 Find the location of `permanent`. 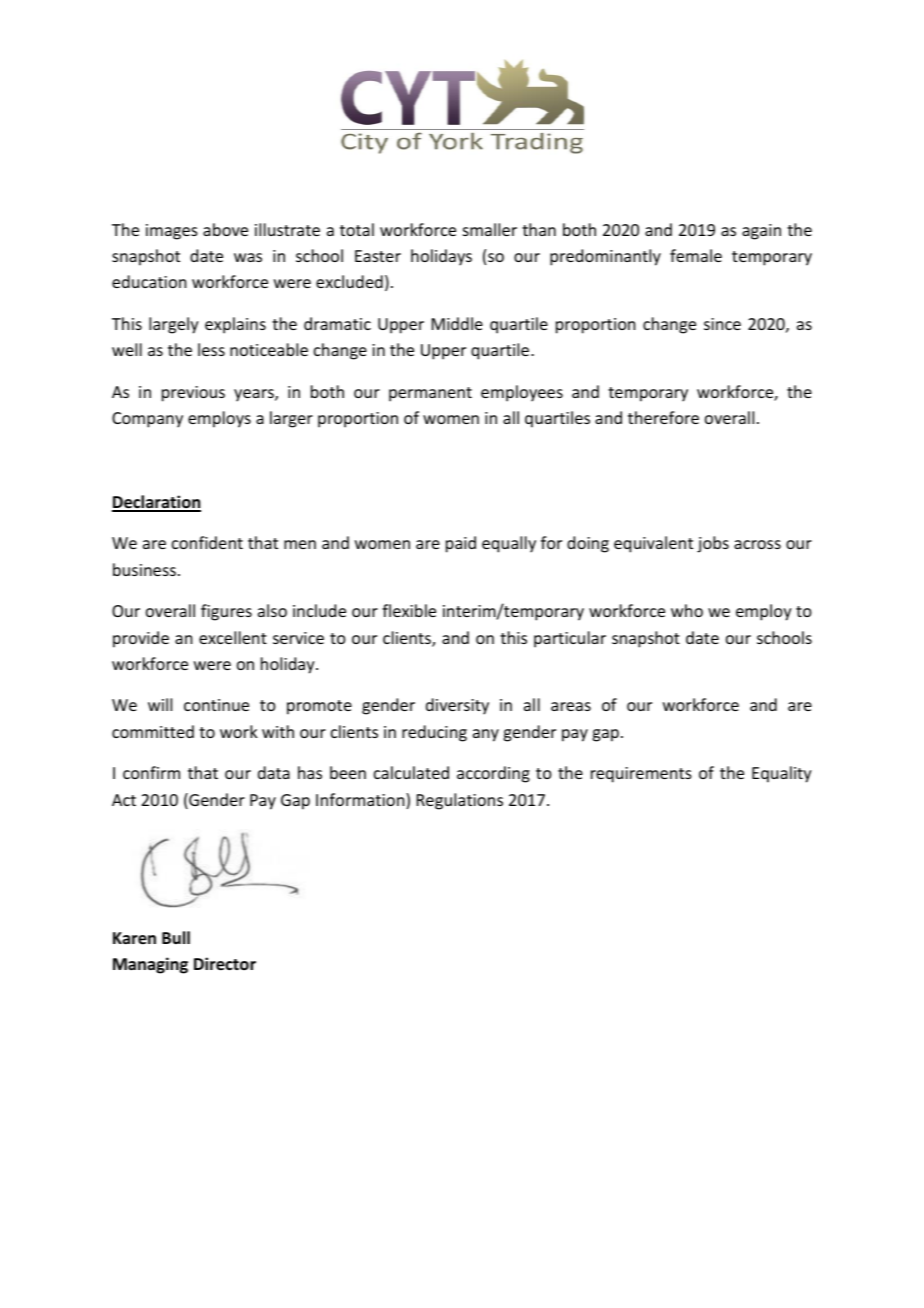

permanent is located at coordinates (430, 394).
